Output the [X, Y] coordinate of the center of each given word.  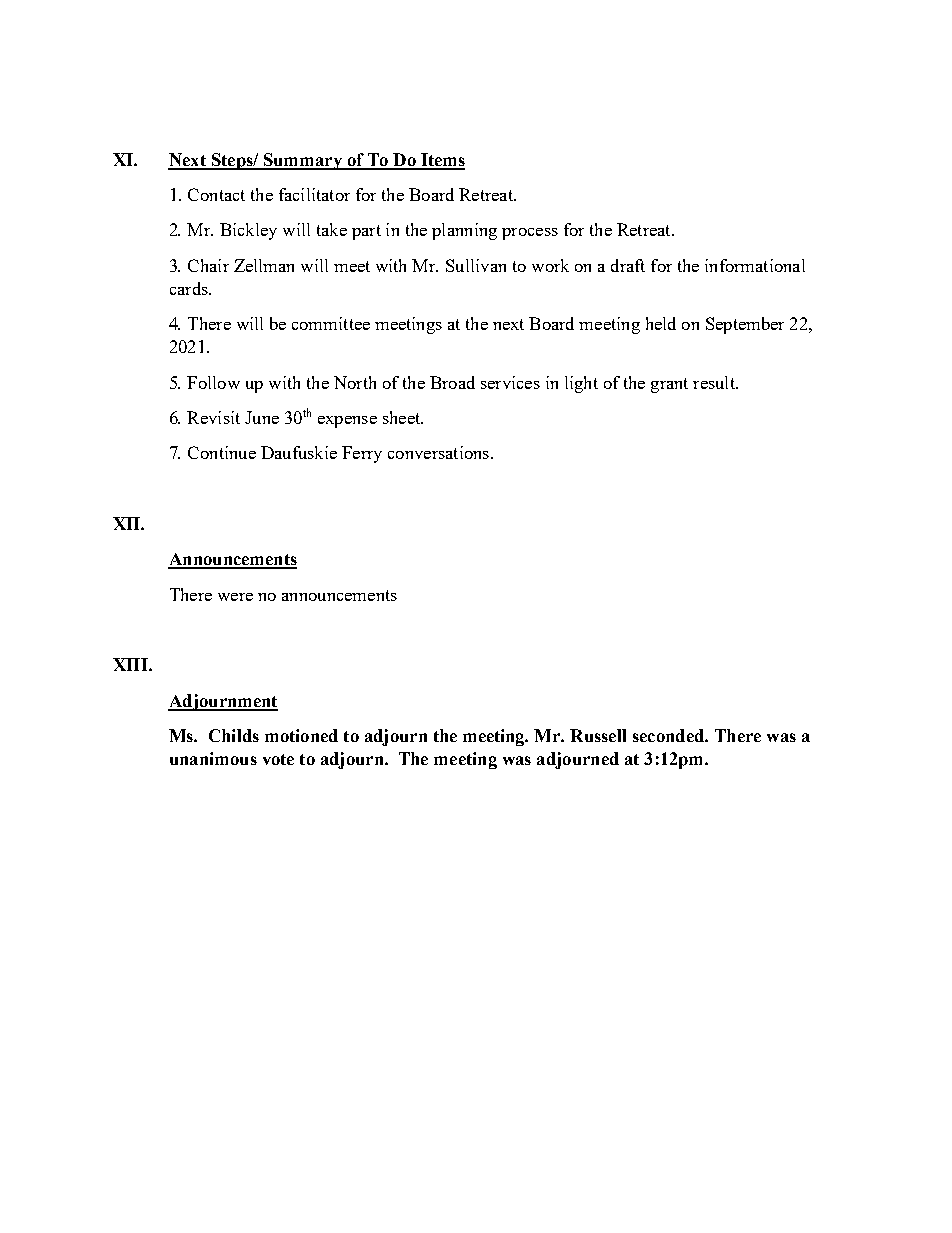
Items [442, 161]
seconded [669, 735]
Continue [222, 452]
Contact [216, 194]
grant [669, 385]
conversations [438, 452]
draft [628, 265]
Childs [234, 735]
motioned [301, 735]
